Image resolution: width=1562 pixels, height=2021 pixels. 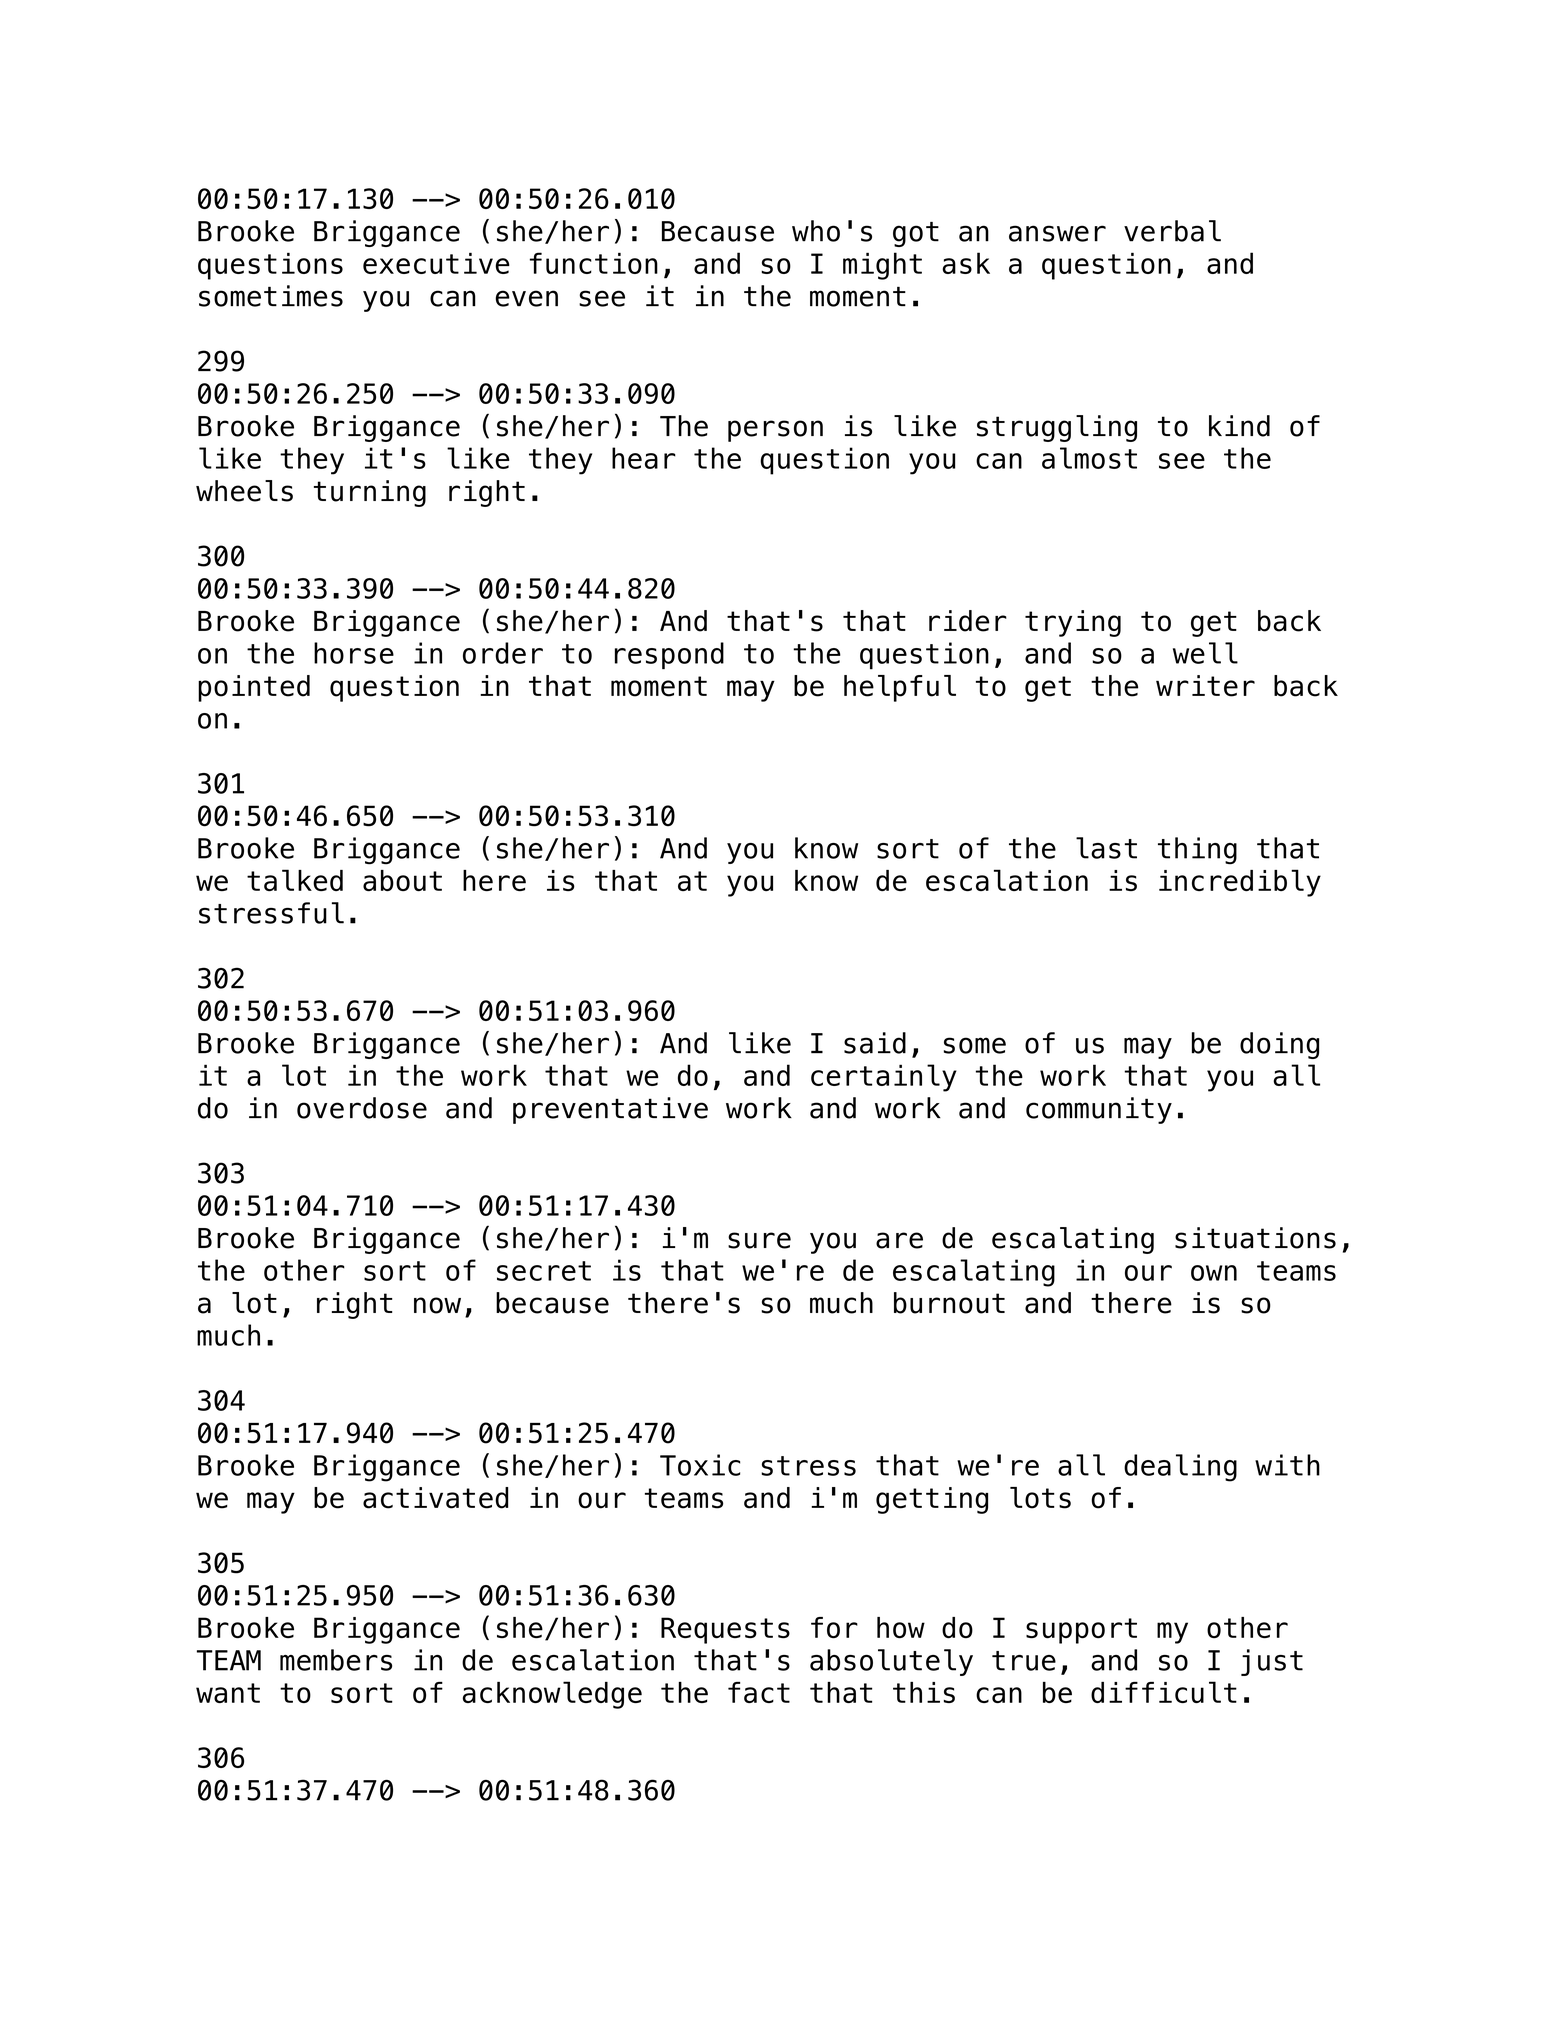 What do you see at coordinates (1240, 883) in the screenshot?
I see `incredibly` at bounding box center [1240, 883].
